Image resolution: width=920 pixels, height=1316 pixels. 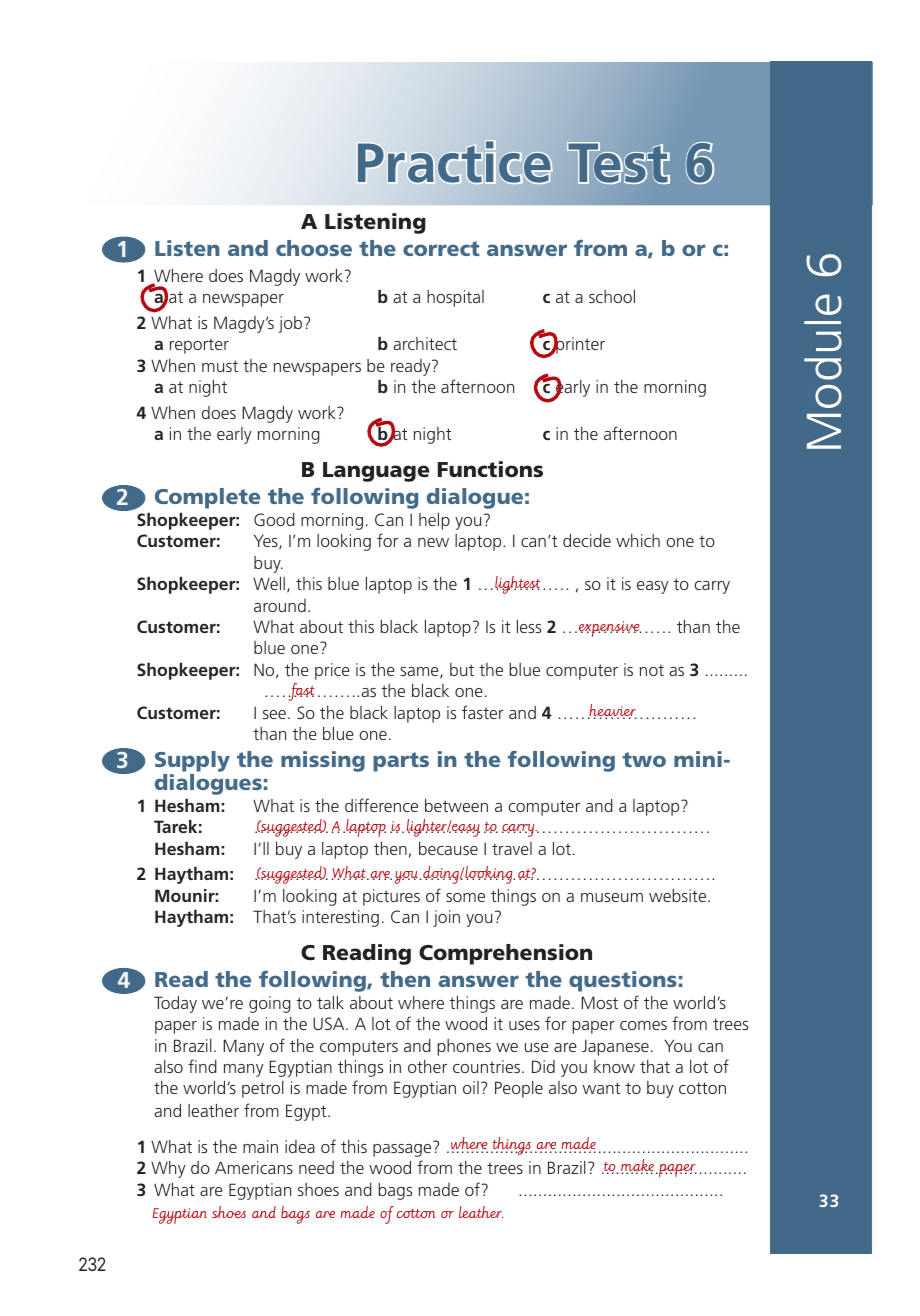 What do you see at coordinates (260, 1146) in the screenshot?
I see `main` at bounding box center [260, 1146].
